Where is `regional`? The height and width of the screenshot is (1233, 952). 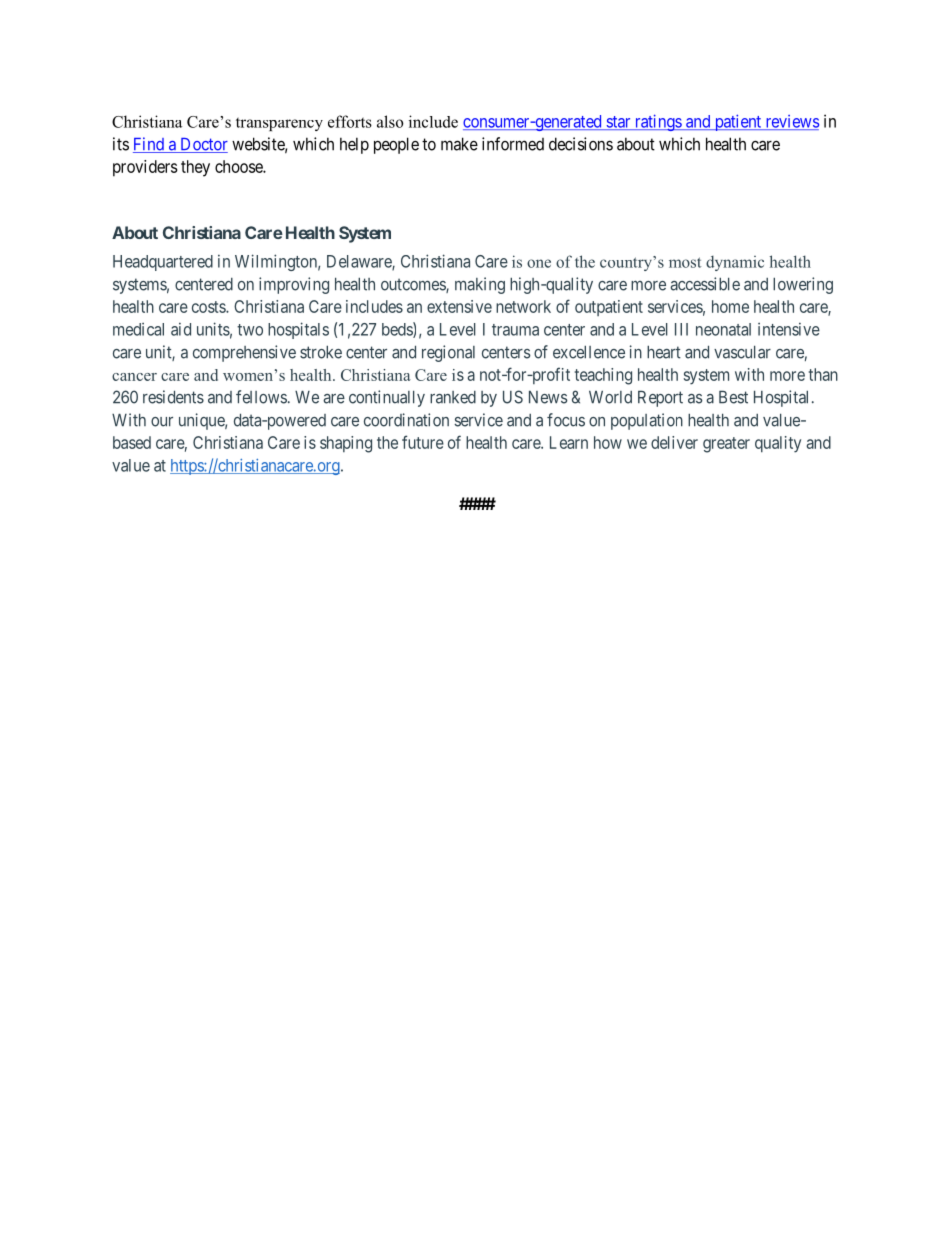
regional is located at coordinates (448, 353).
